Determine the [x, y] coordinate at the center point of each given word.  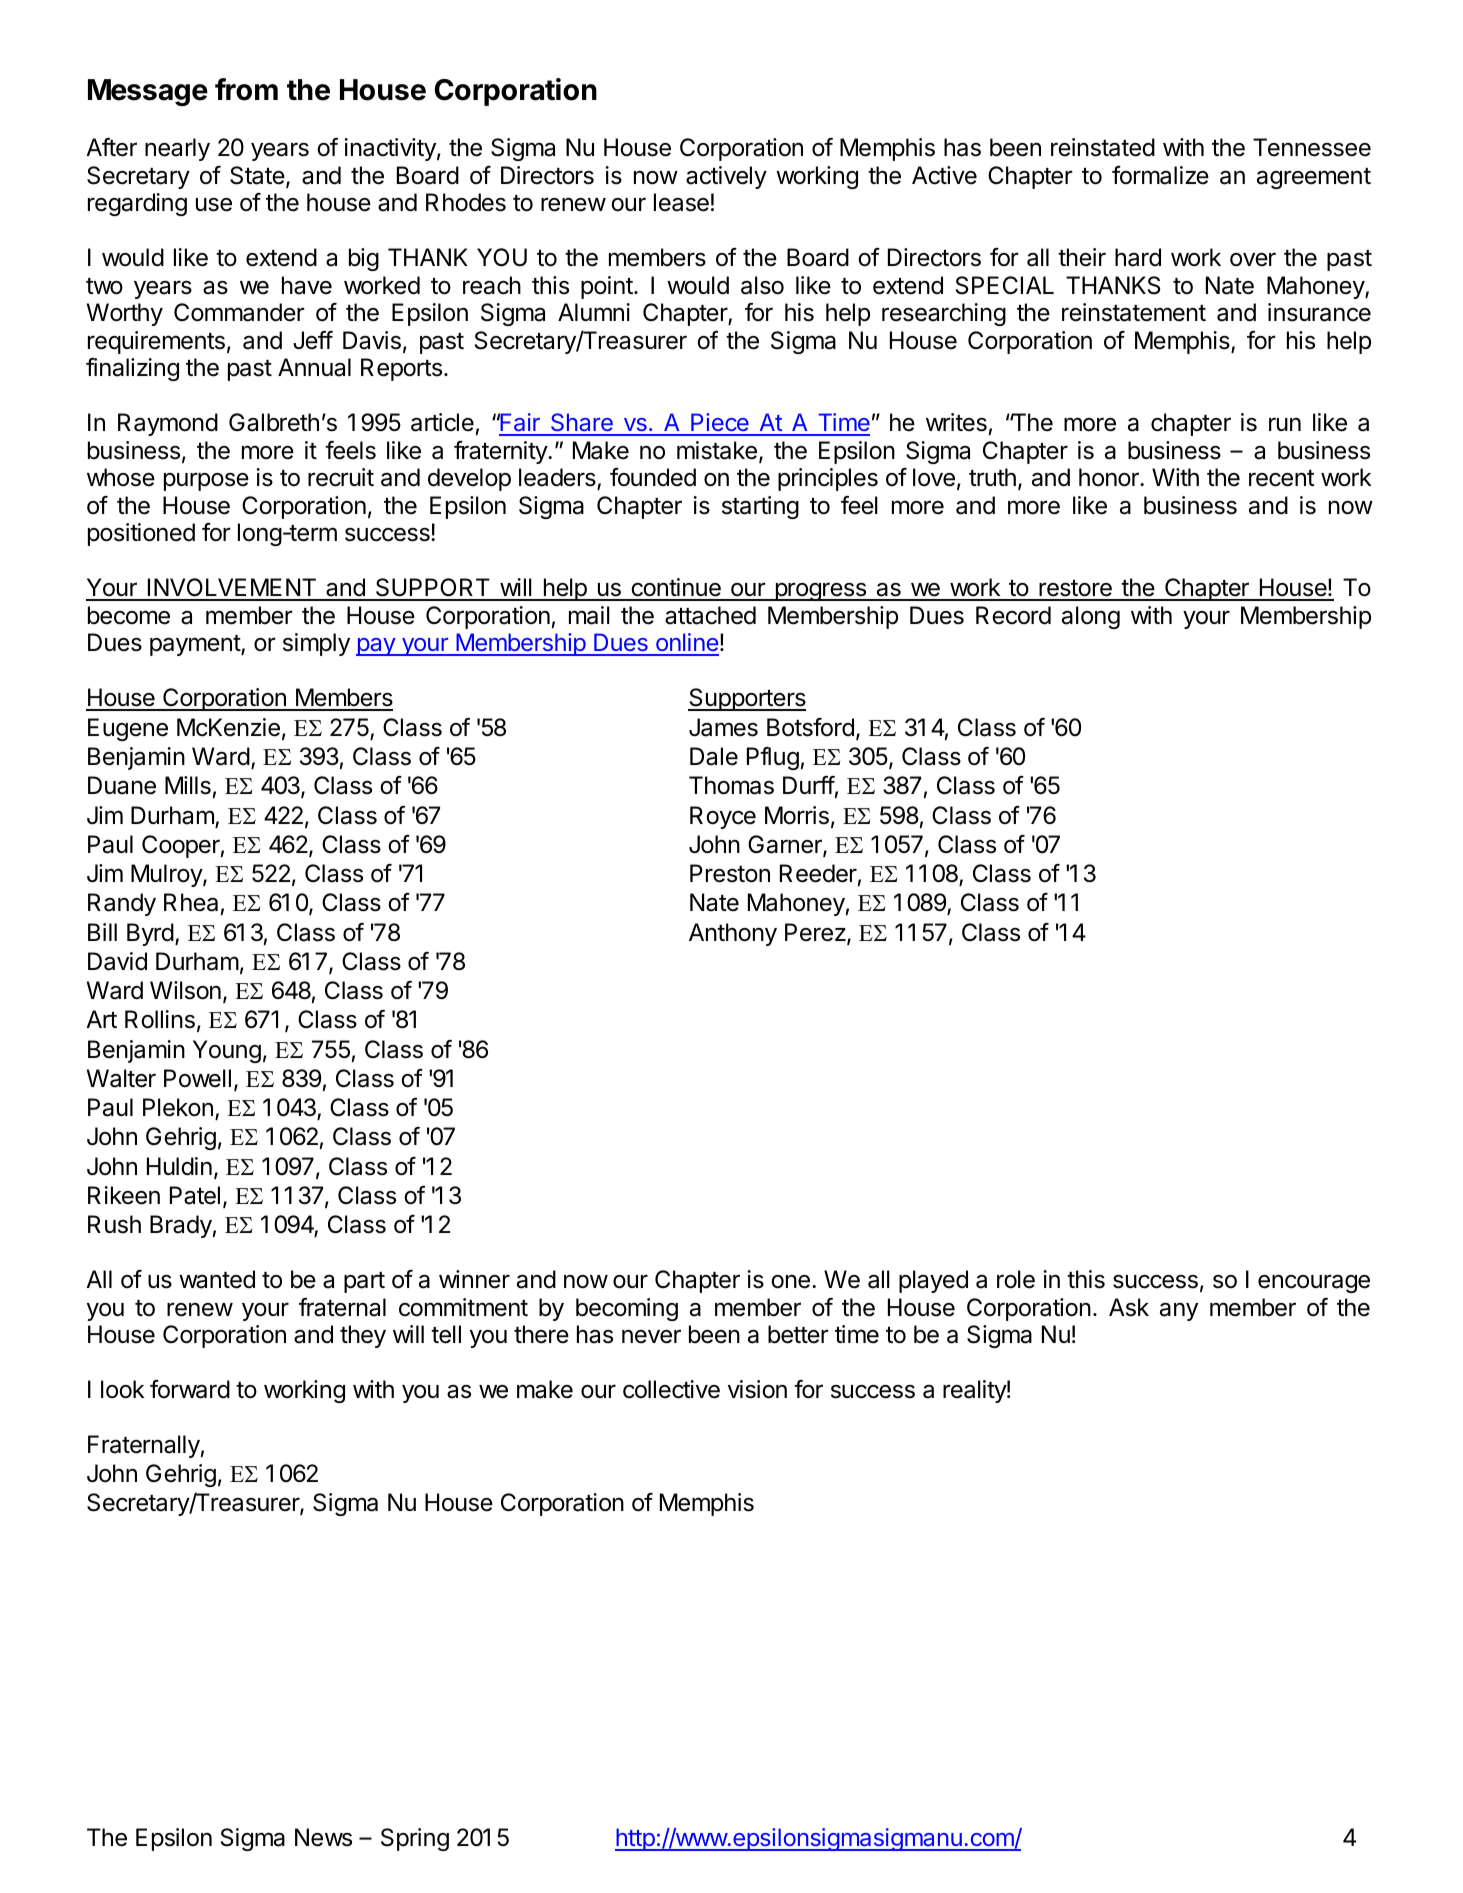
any [1179, 1311]
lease [681, 202]
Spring [415, 1839]
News [323, 1837]
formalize [1160, 175]
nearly [177, 149]
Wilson [185, 990]
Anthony [733, 934]
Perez [815, 932]
